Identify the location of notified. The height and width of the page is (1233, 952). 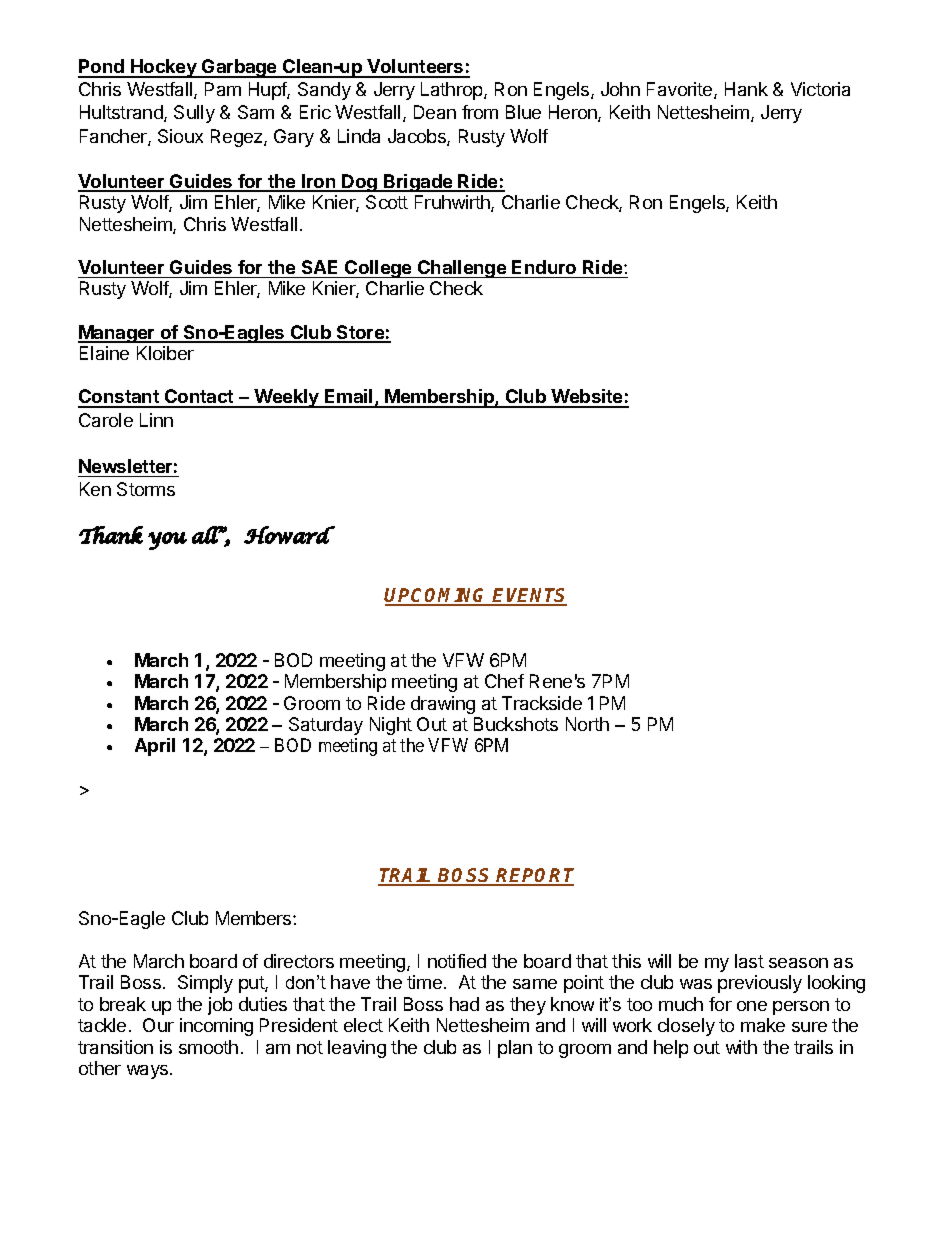
(457, 961).
